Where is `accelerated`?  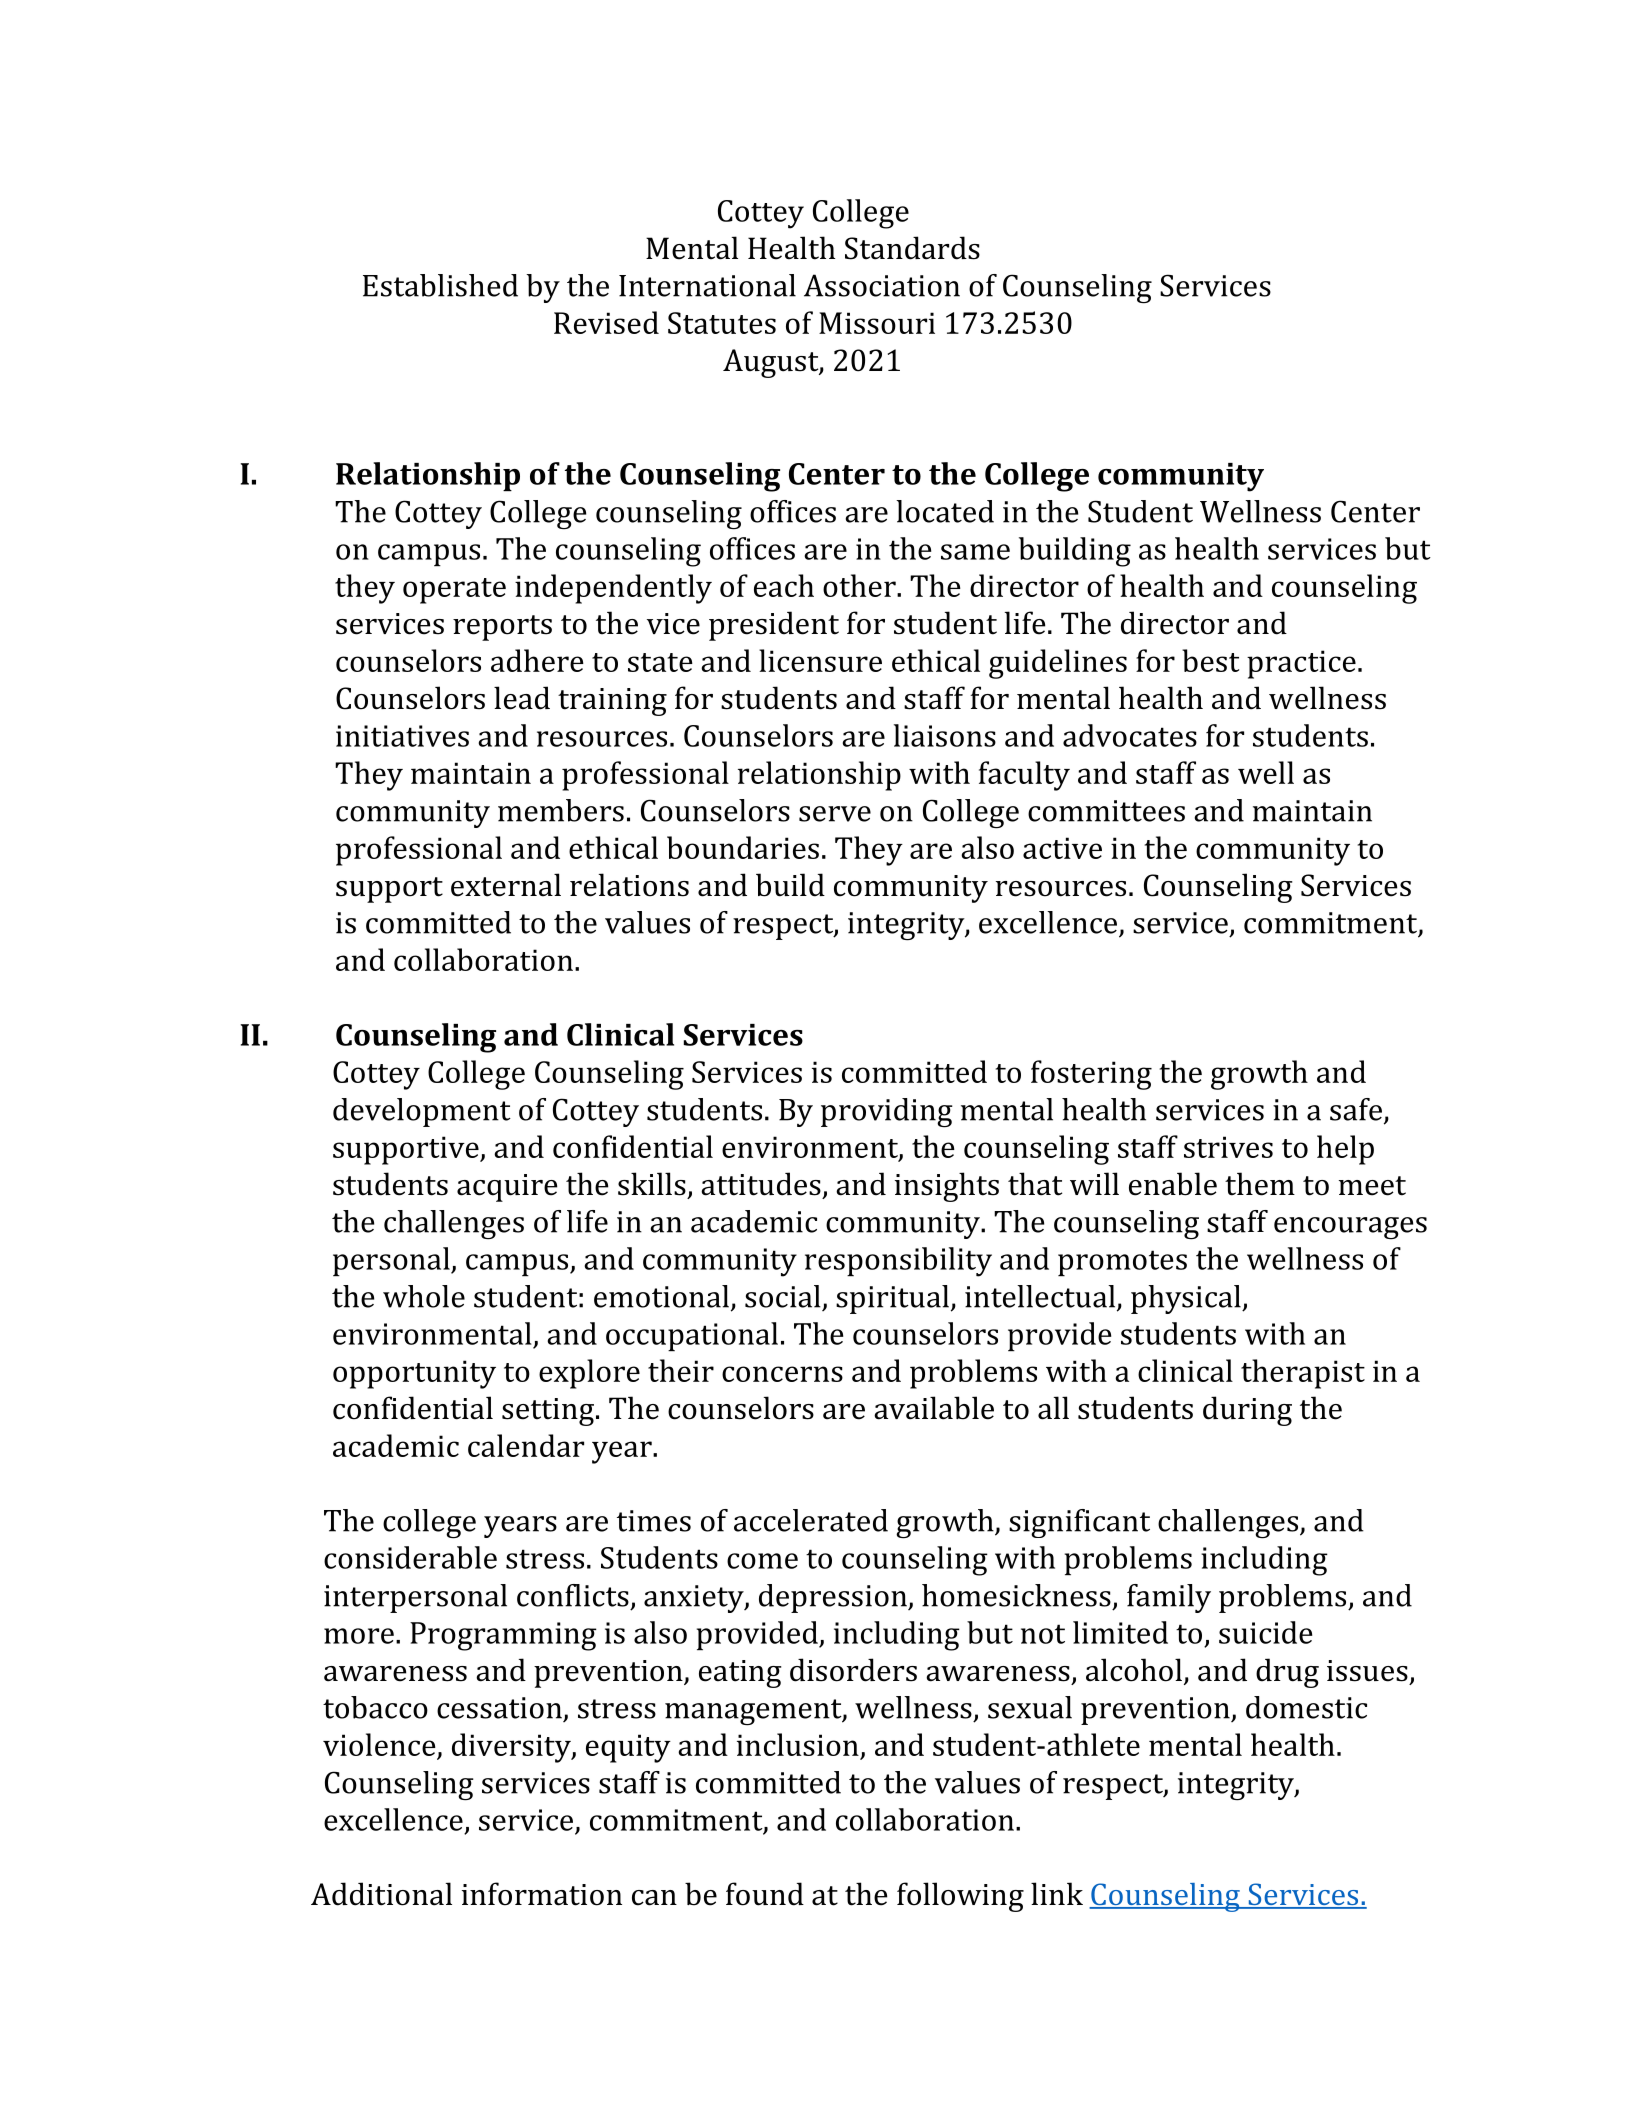
accelerated is located at coordinates (811, 1520).
